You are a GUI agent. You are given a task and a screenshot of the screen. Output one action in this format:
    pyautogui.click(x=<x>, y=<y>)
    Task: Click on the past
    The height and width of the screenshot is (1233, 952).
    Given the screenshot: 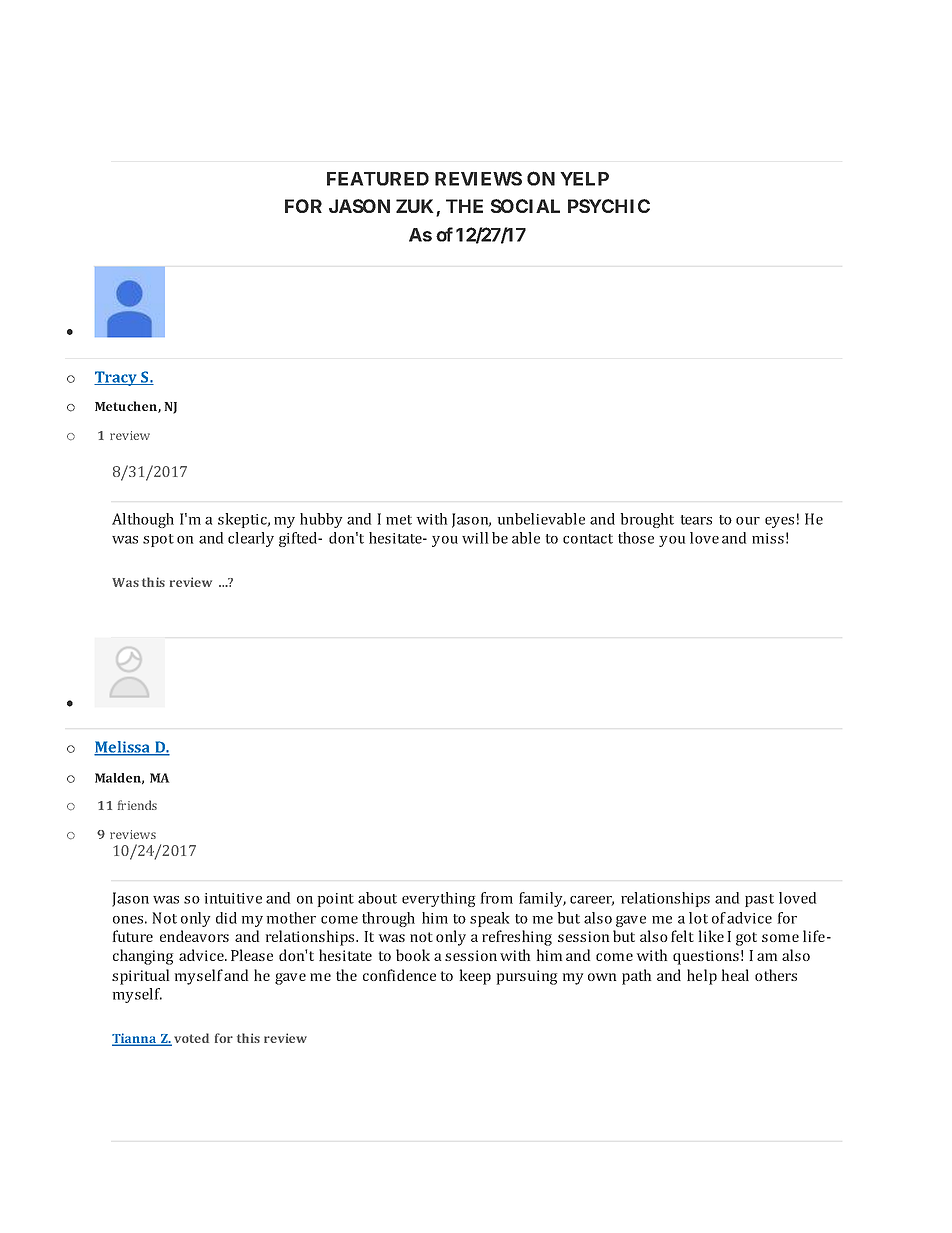 What is the action you would take?
    pyautogui.click(x=759, y=900)
